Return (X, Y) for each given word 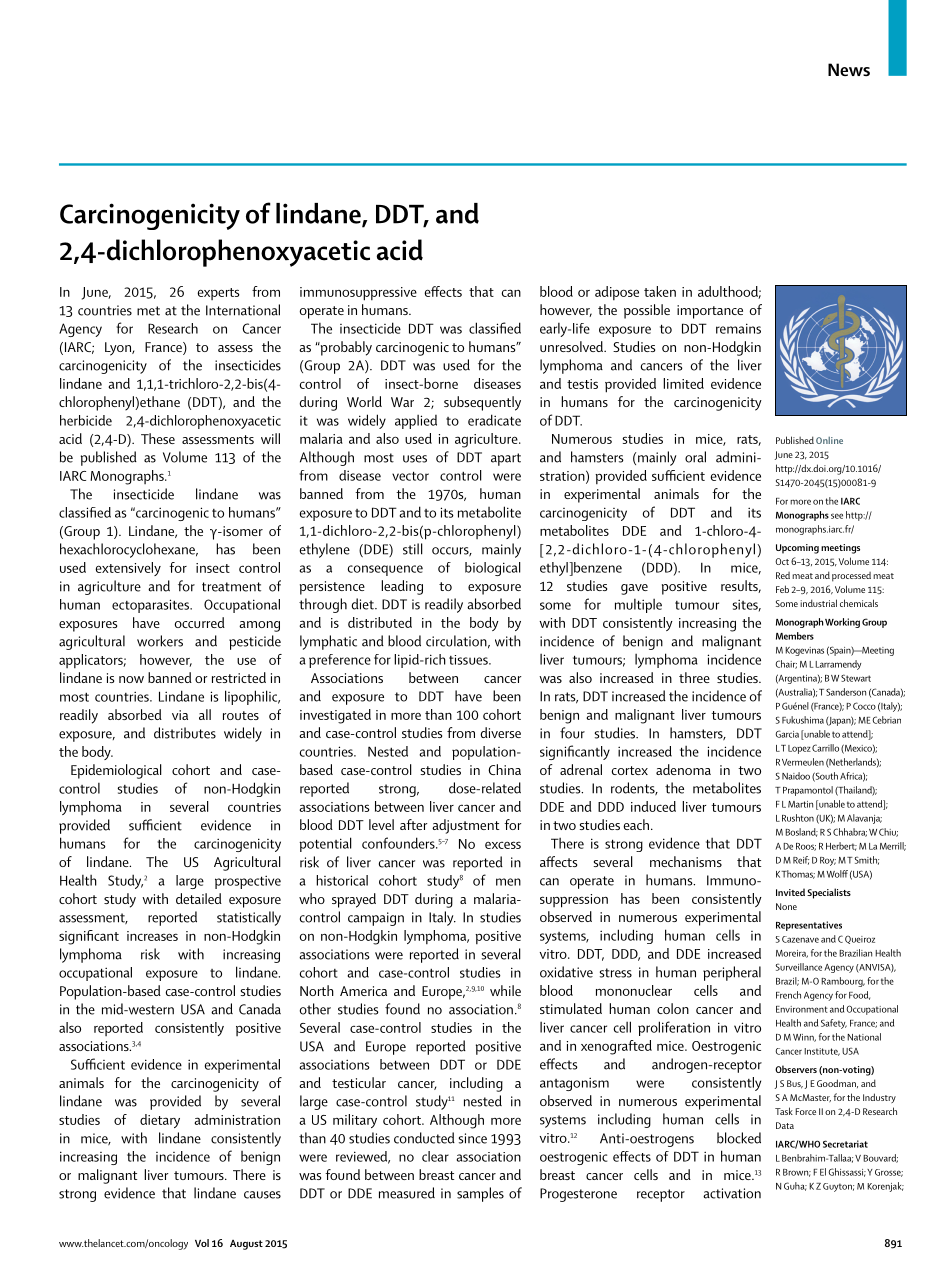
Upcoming (797, 549)
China (504, 769)
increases (152, 936)
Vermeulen (803, 762)
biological (493, 569)
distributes (185, 733)
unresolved (572, 346)
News (849, 69)
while (505, 990)
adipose (617, 293)
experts (218, 294)
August (246, 1245)
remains (738, 328)
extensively (128, 569)
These (158, 438)
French (788, 995)
